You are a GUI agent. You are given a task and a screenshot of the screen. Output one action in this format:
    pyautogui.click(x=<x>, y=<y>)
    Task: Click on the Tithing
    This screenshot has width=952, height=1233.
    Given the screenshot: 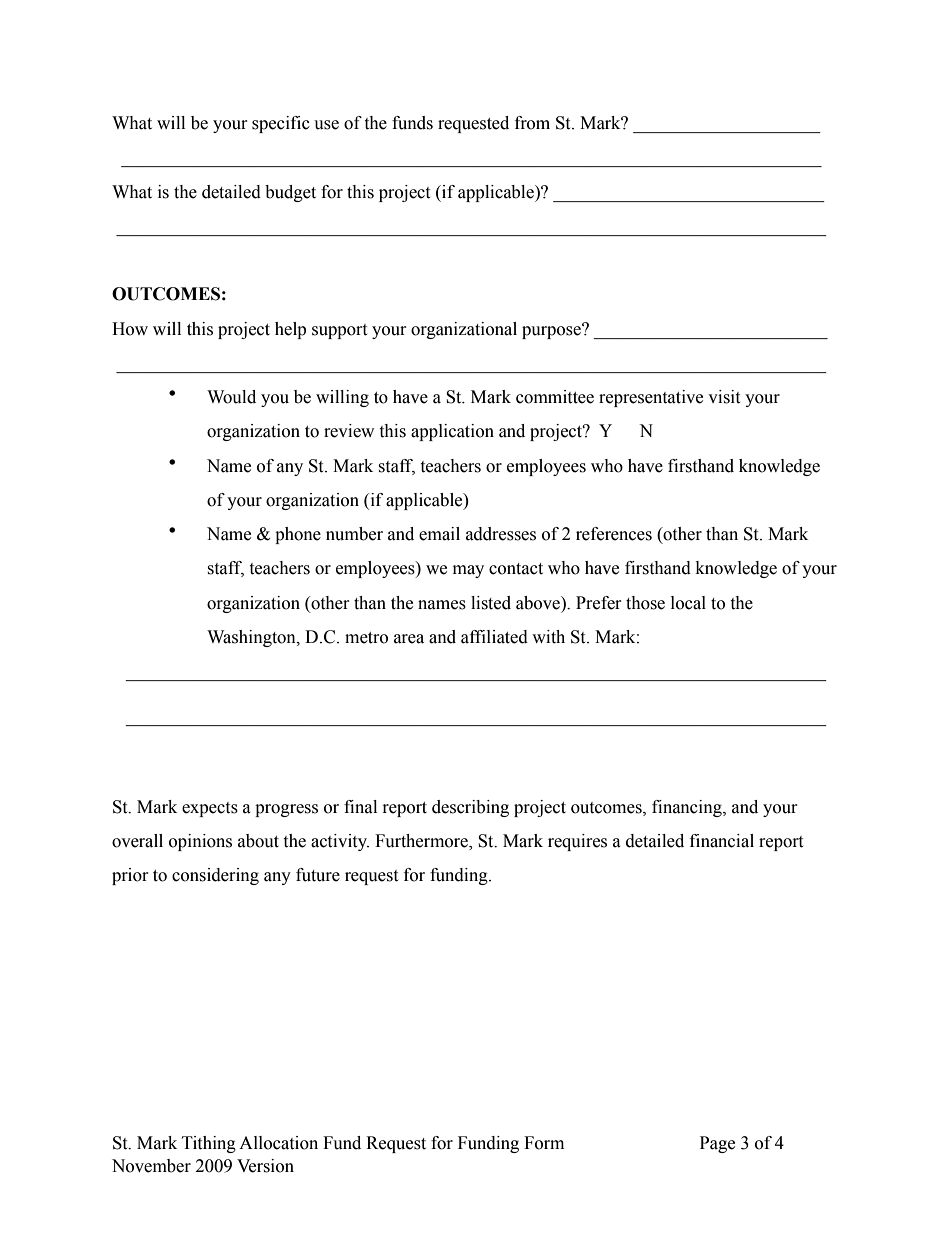 What is the action you would take?
    pyautogui.click(x=209, y=1144)
